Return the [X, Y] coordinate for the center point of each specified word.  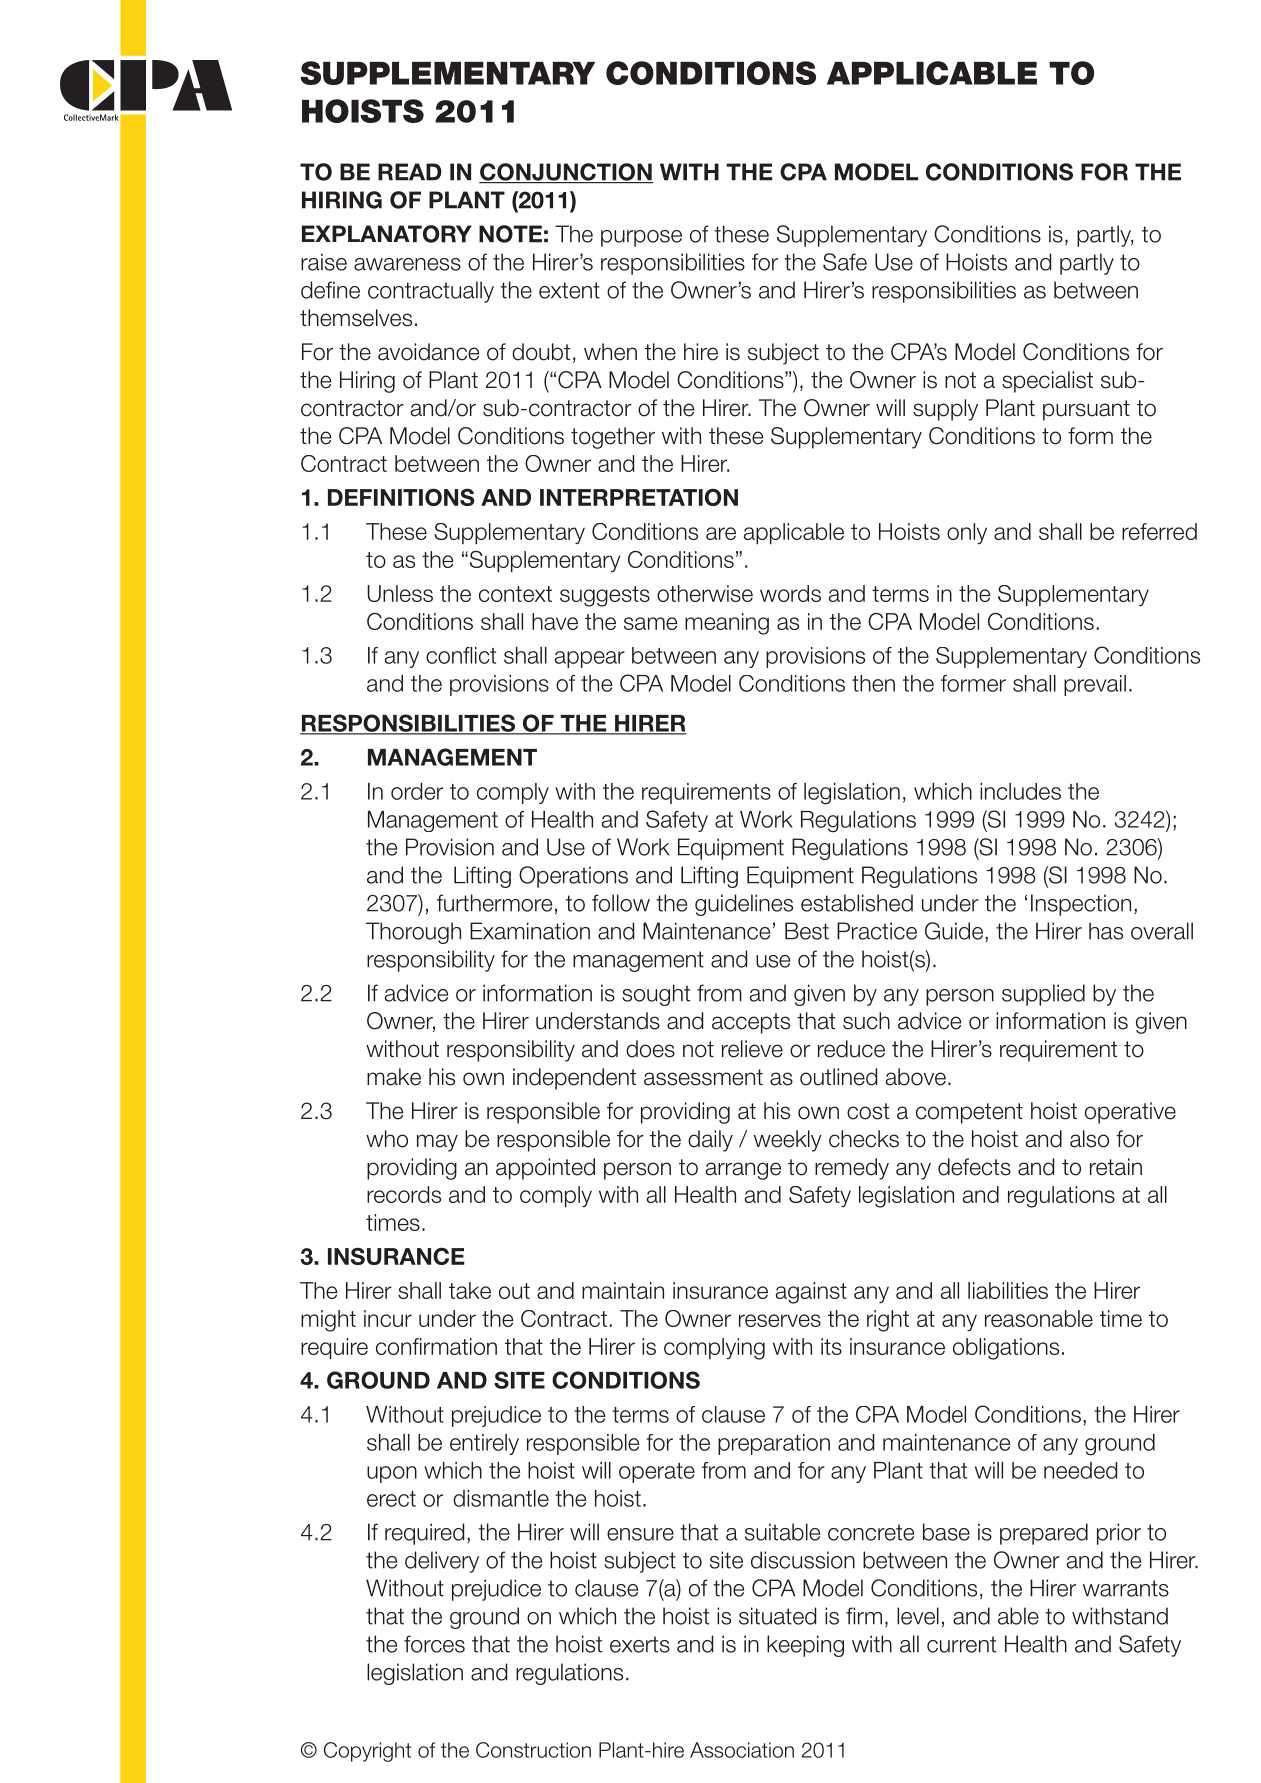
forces [434, 1644]
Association [742, 1750]
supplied [1043, 995]
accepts [751, 1023]
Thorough [413, 933]
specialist [1047, 382]
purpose [641, 238]
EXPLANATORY [387, 234]
